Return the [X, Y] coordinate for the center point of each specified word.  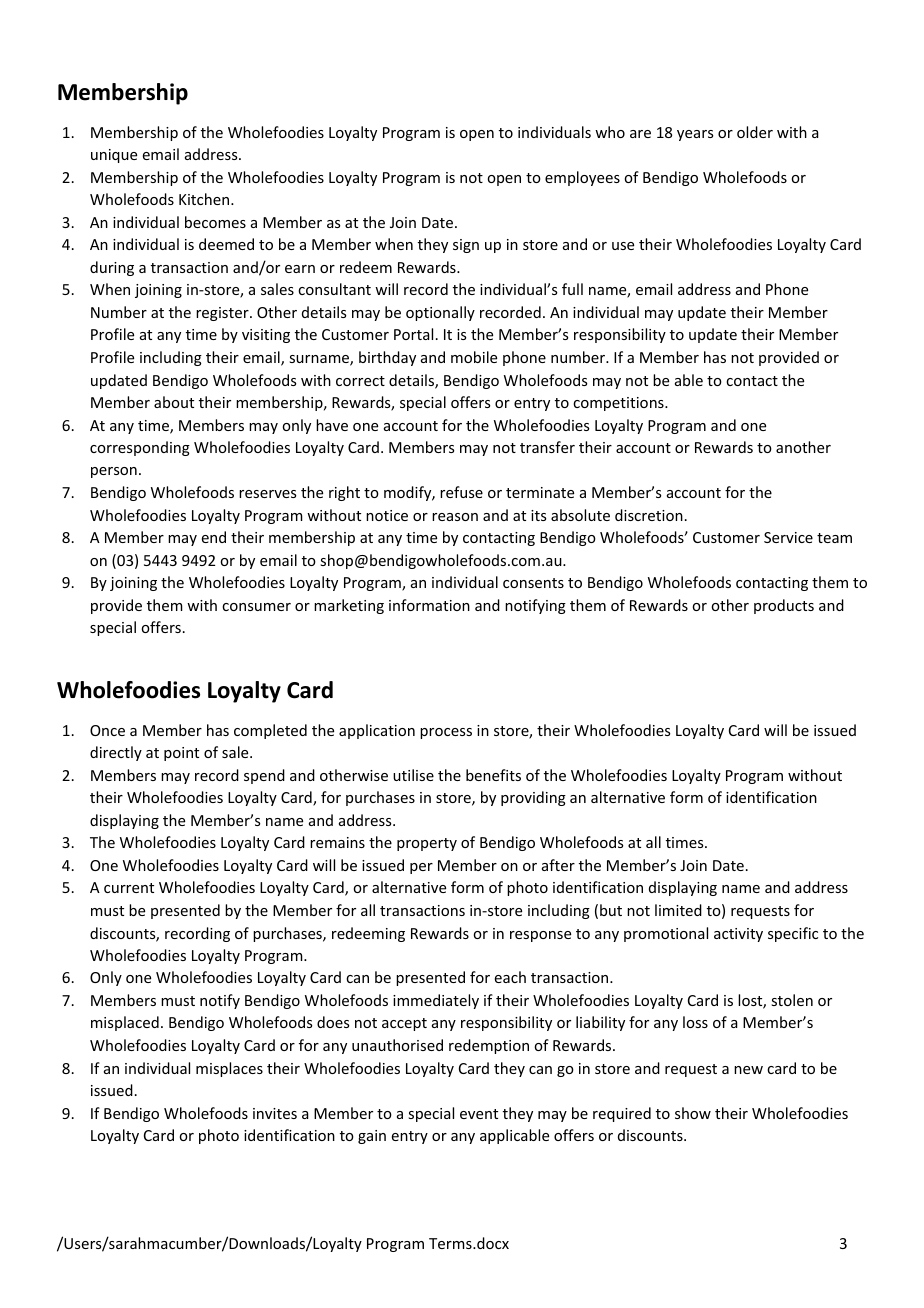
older [755, 132]
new [748, 1070]
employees [582, 178]
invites [275, 1113]
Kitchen [205, 199]
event [479, 1114]
